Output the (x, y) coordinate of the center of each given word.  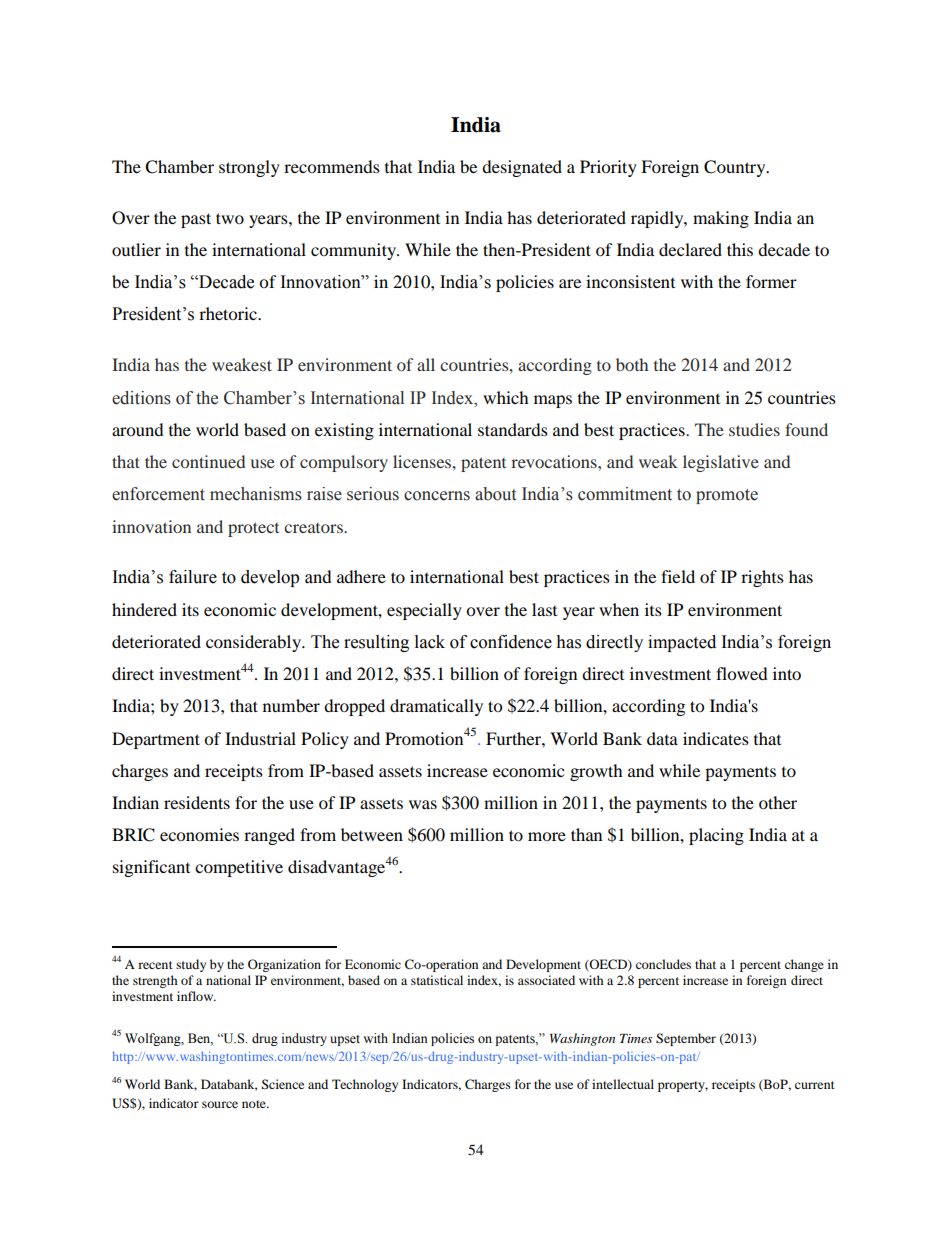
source (220, 1104)
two (230, 218)
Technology (365, 1085)
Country (736, 168)
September (686, 1039)
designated (522, 168)
